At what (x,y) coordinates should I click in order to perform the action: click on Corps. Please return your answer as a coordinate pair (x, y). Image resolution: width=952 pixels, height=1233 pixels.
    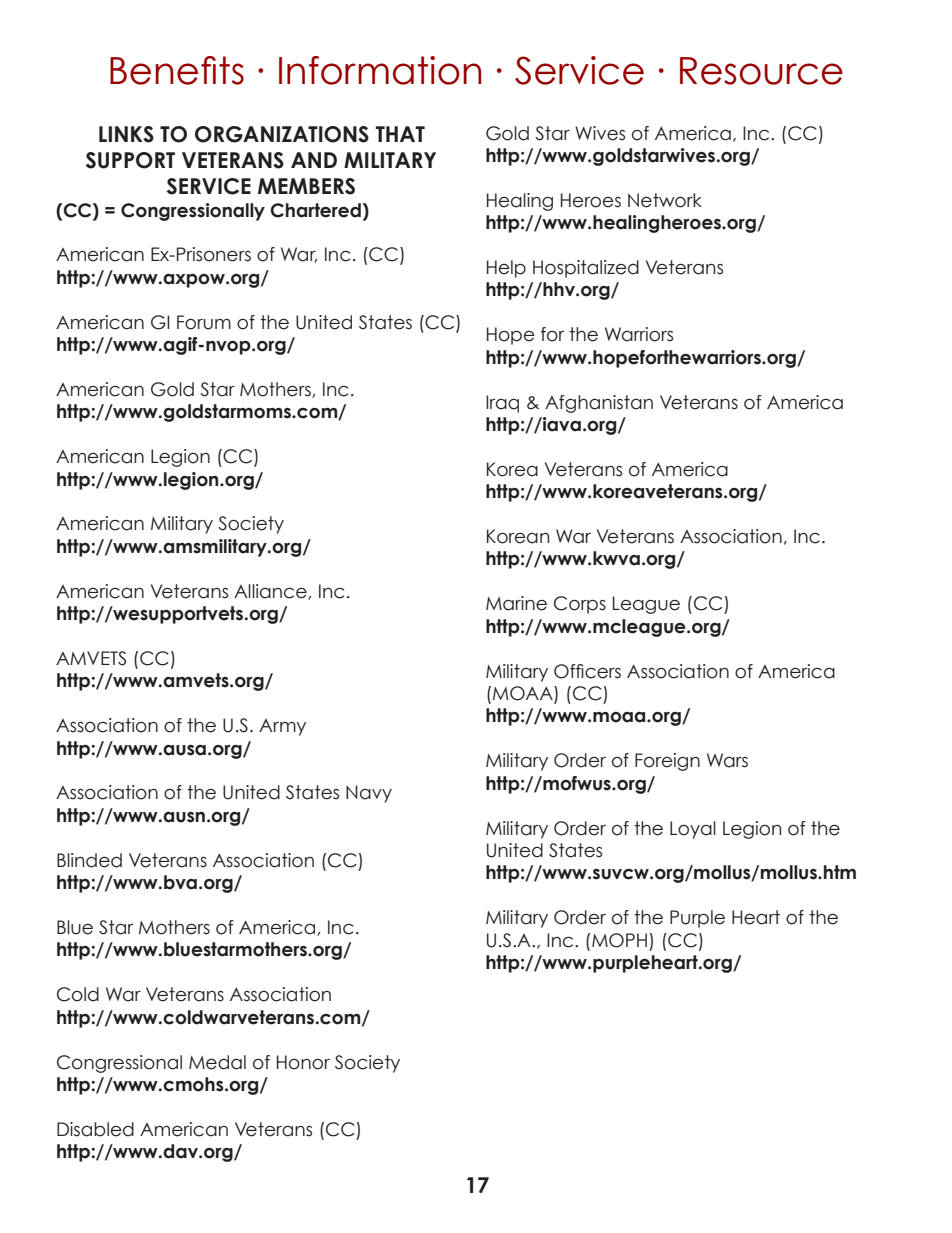
    Looking at the image, I should click on (580, 605).
